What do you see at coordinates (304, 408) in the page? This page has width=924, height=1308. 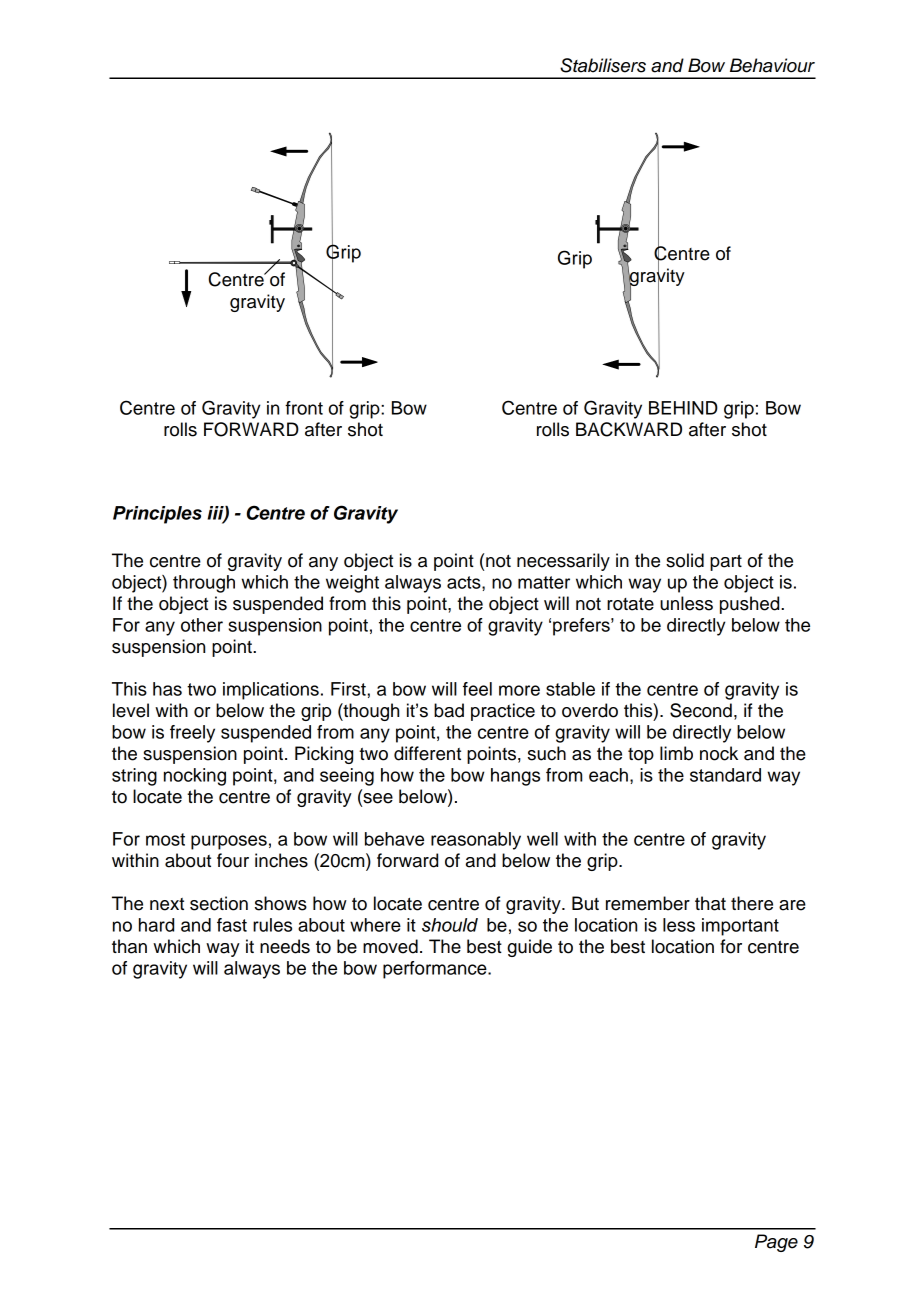 I see `front` at bounding box center [304, 408].
